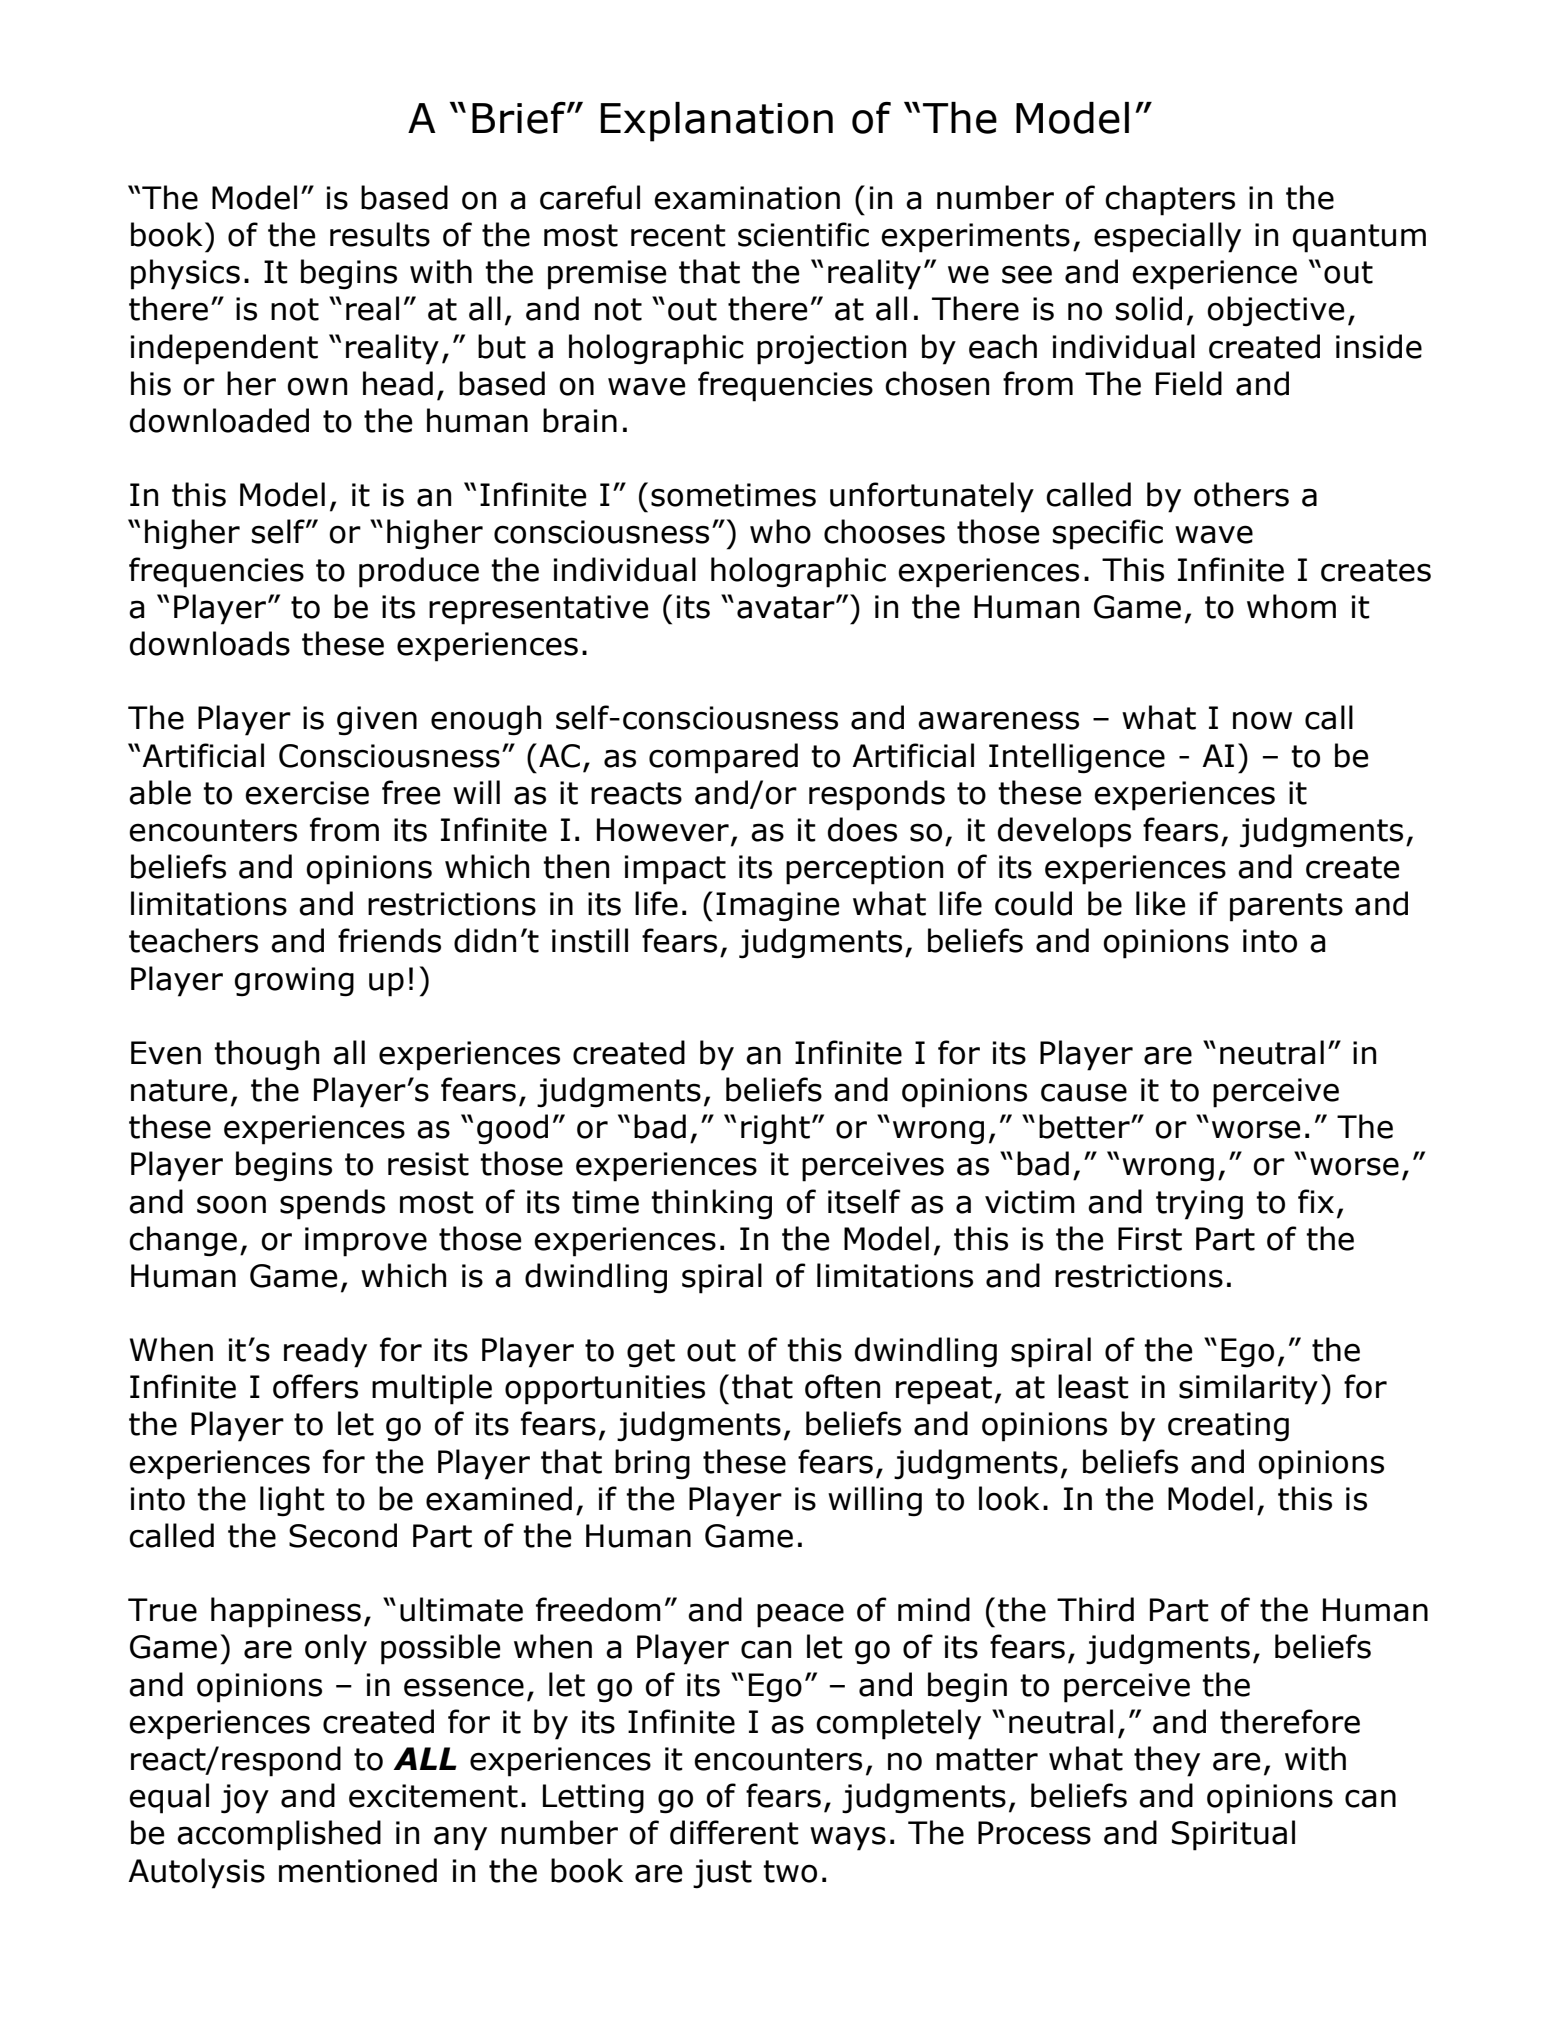 The width and height of the screenshot is (1560, 2018). I want to click on different, so click(734, 1832).
